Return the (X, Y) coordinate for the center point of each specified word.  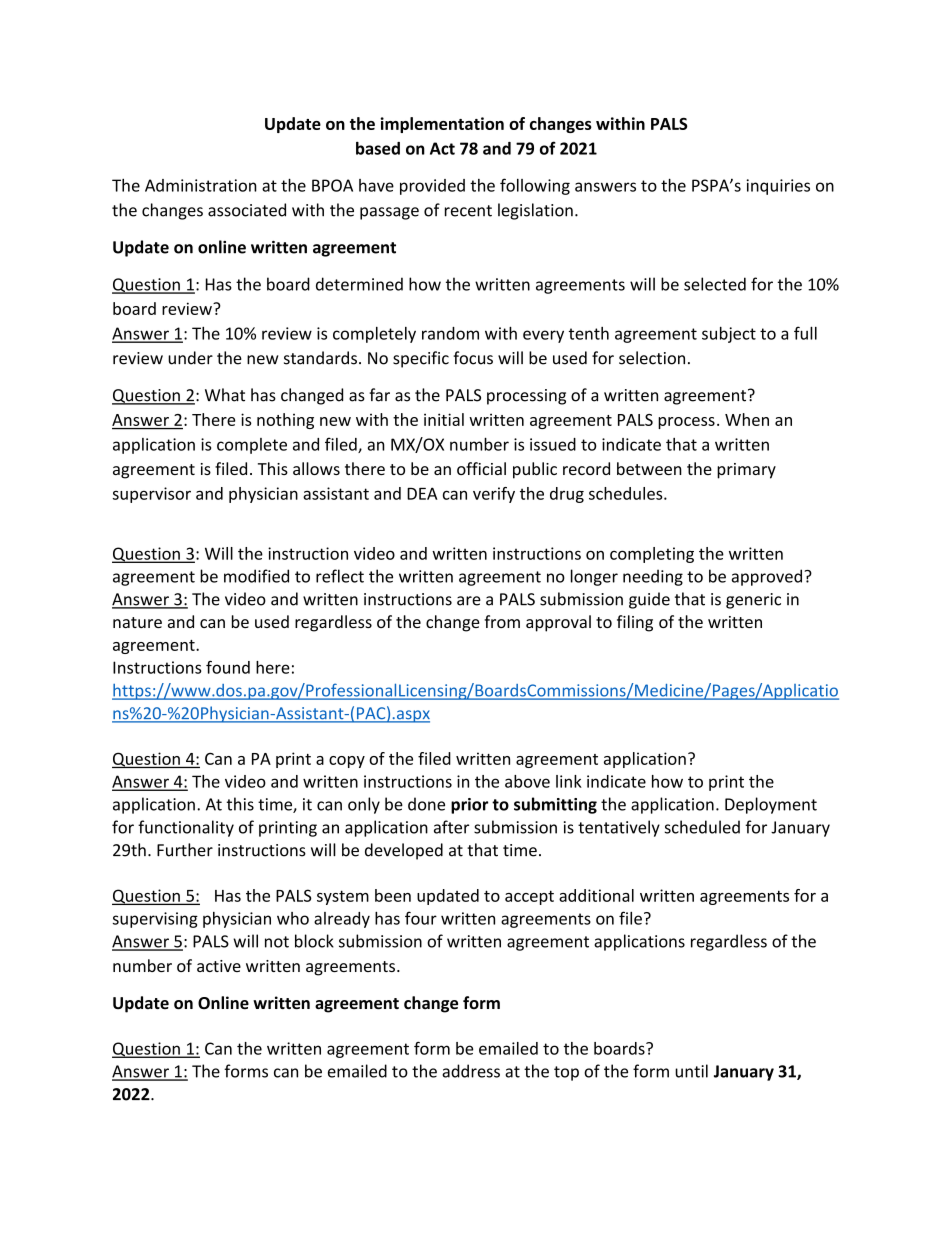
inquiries (778, 187)
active (219, 966)
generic (753, 601)
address (471, 1071)
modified (256, 576)
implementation (442, 125)
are (469, 601)
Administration (201, 185)
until (691, 1071)
